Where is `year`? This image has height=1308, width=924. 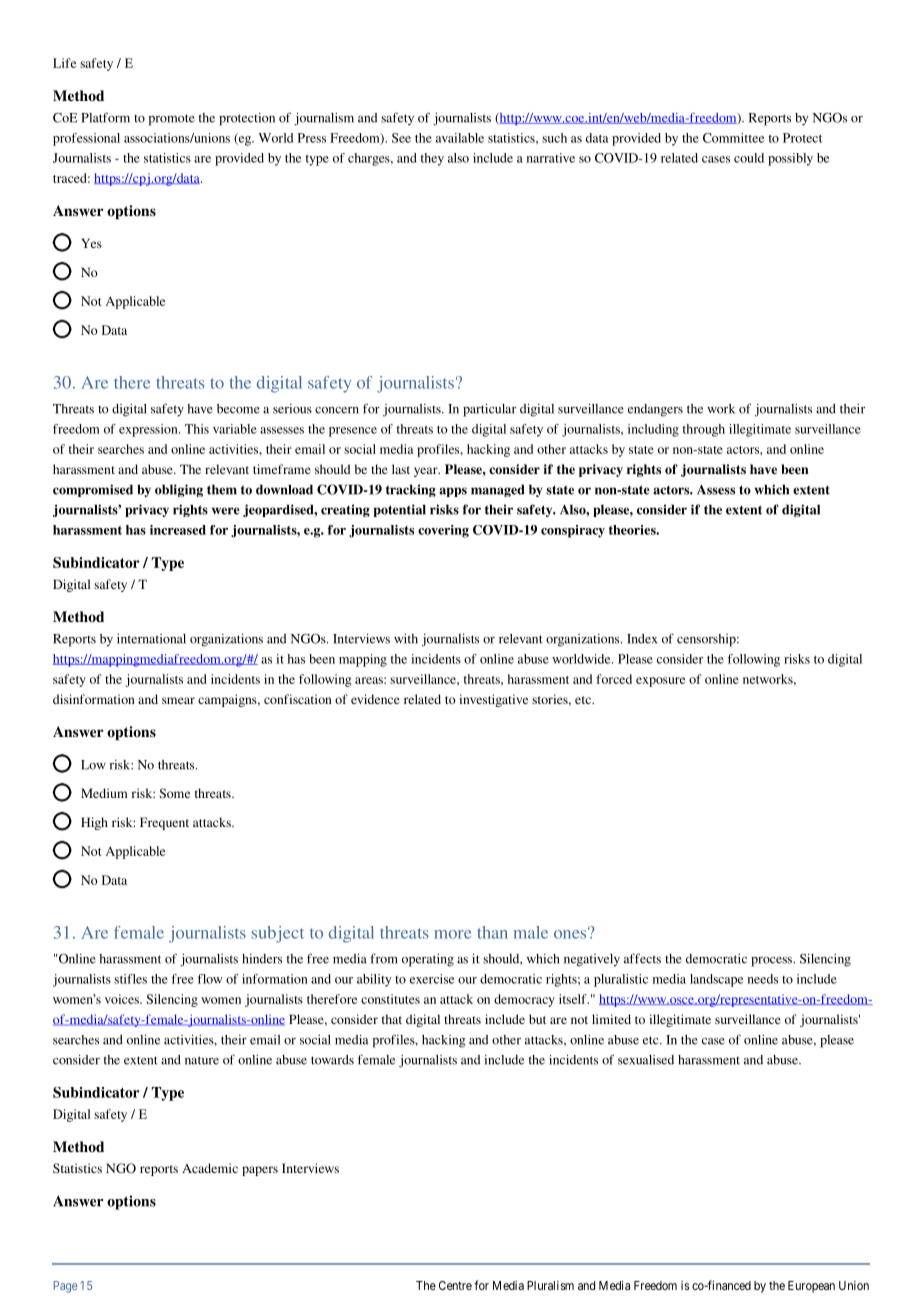 year is located at coordinates (427, 472).
